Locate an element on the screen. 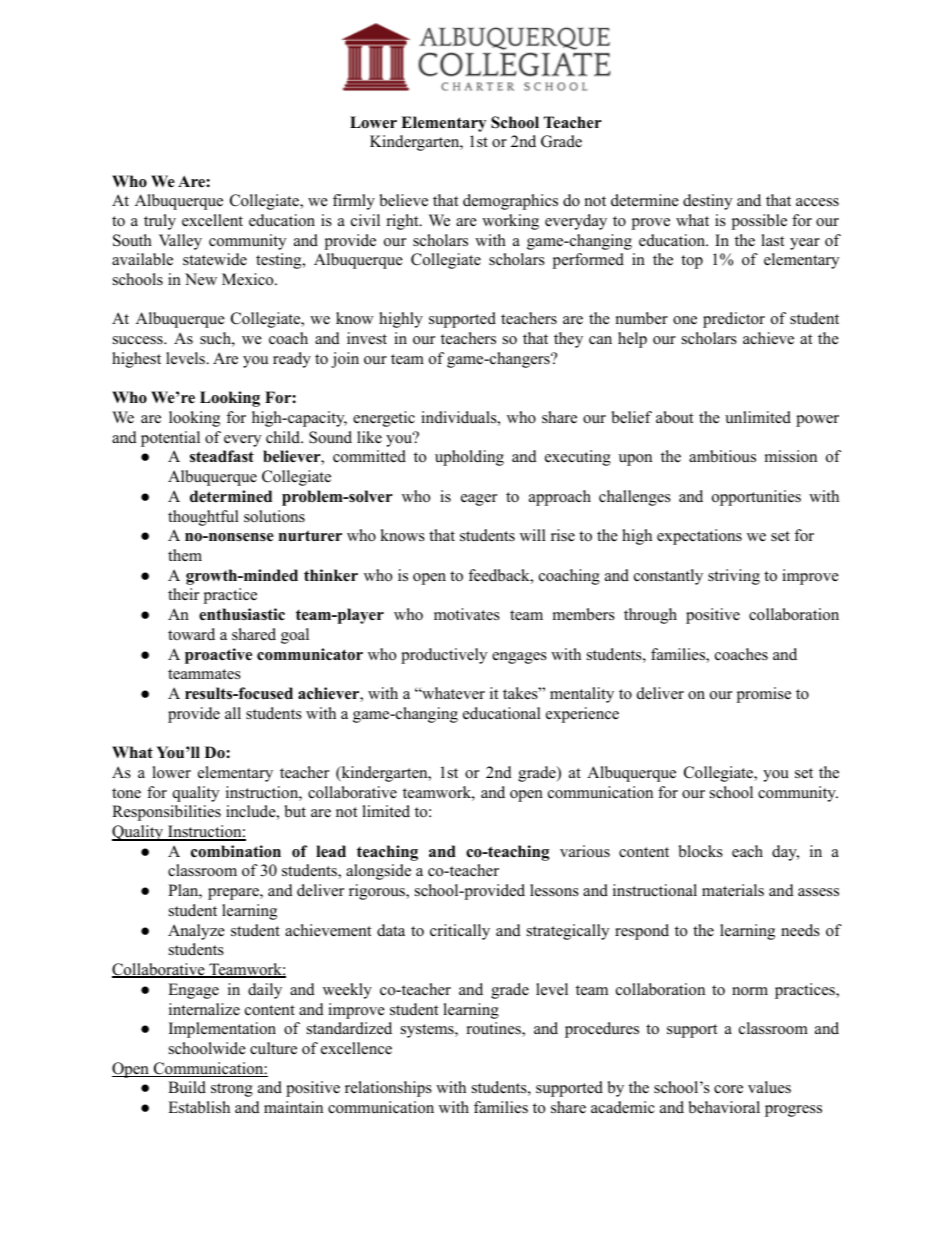  core is located at coordinates (728, 1089).
